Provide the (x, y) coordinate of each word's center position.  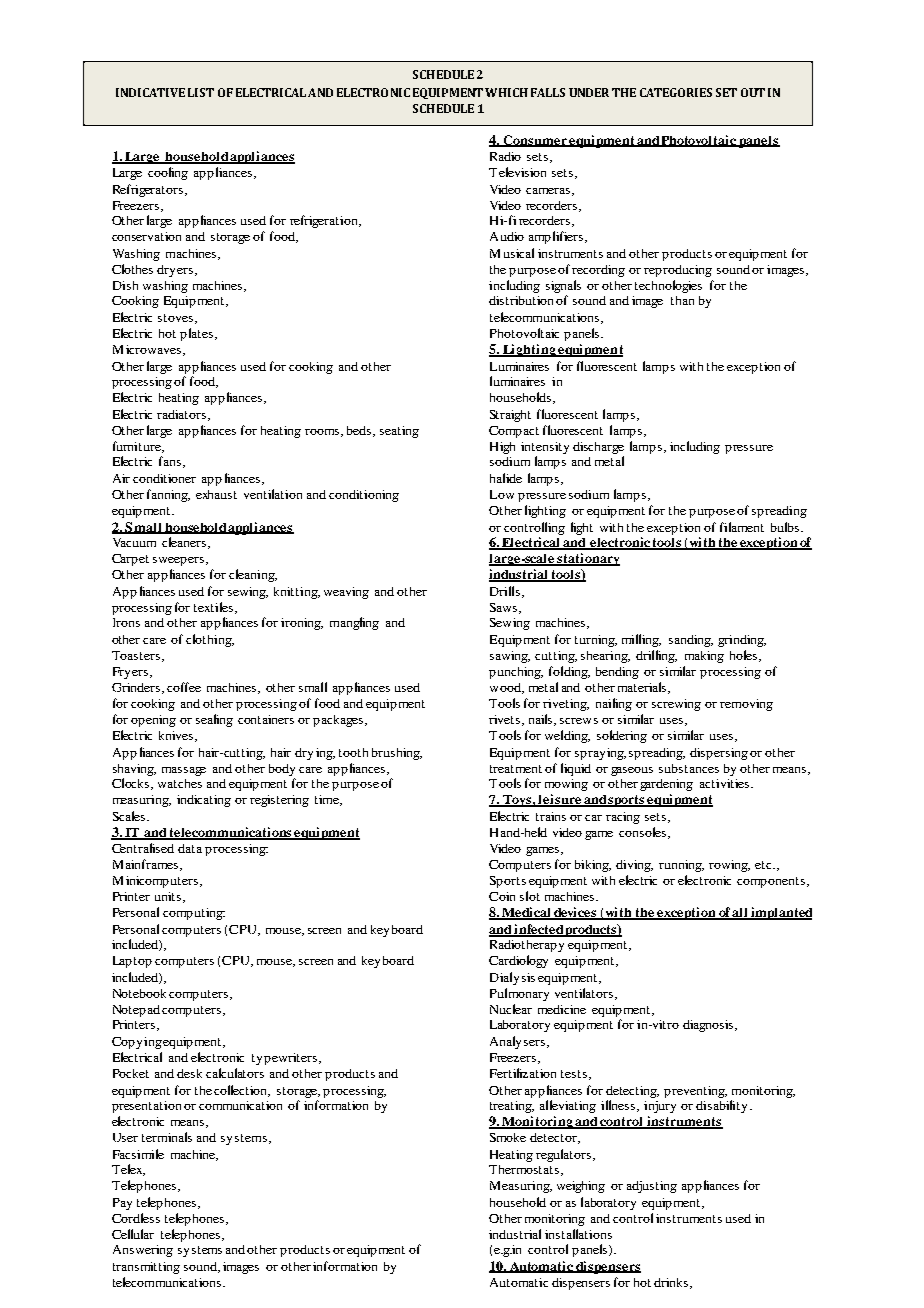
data (190, 848)
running (681, 866)
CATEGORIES (676, 92)
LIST (201, 92)
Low (502, 494)
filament (742, 527)
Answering (143, 1251)
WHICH (506, 92)
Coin (502, 896)
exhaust (216, 494)
